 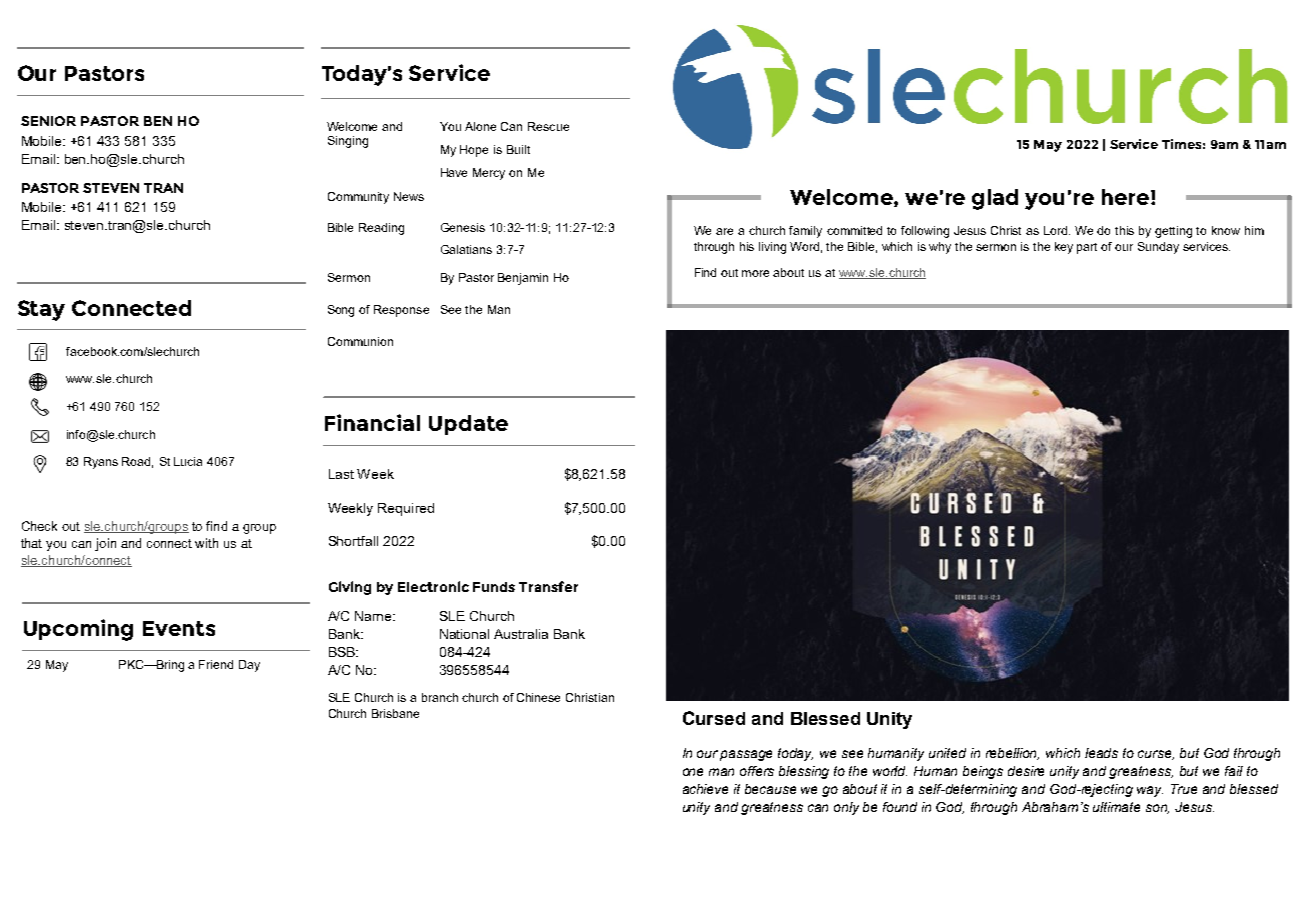 I want to click on SENIOR, so click(x=48, y=121).
